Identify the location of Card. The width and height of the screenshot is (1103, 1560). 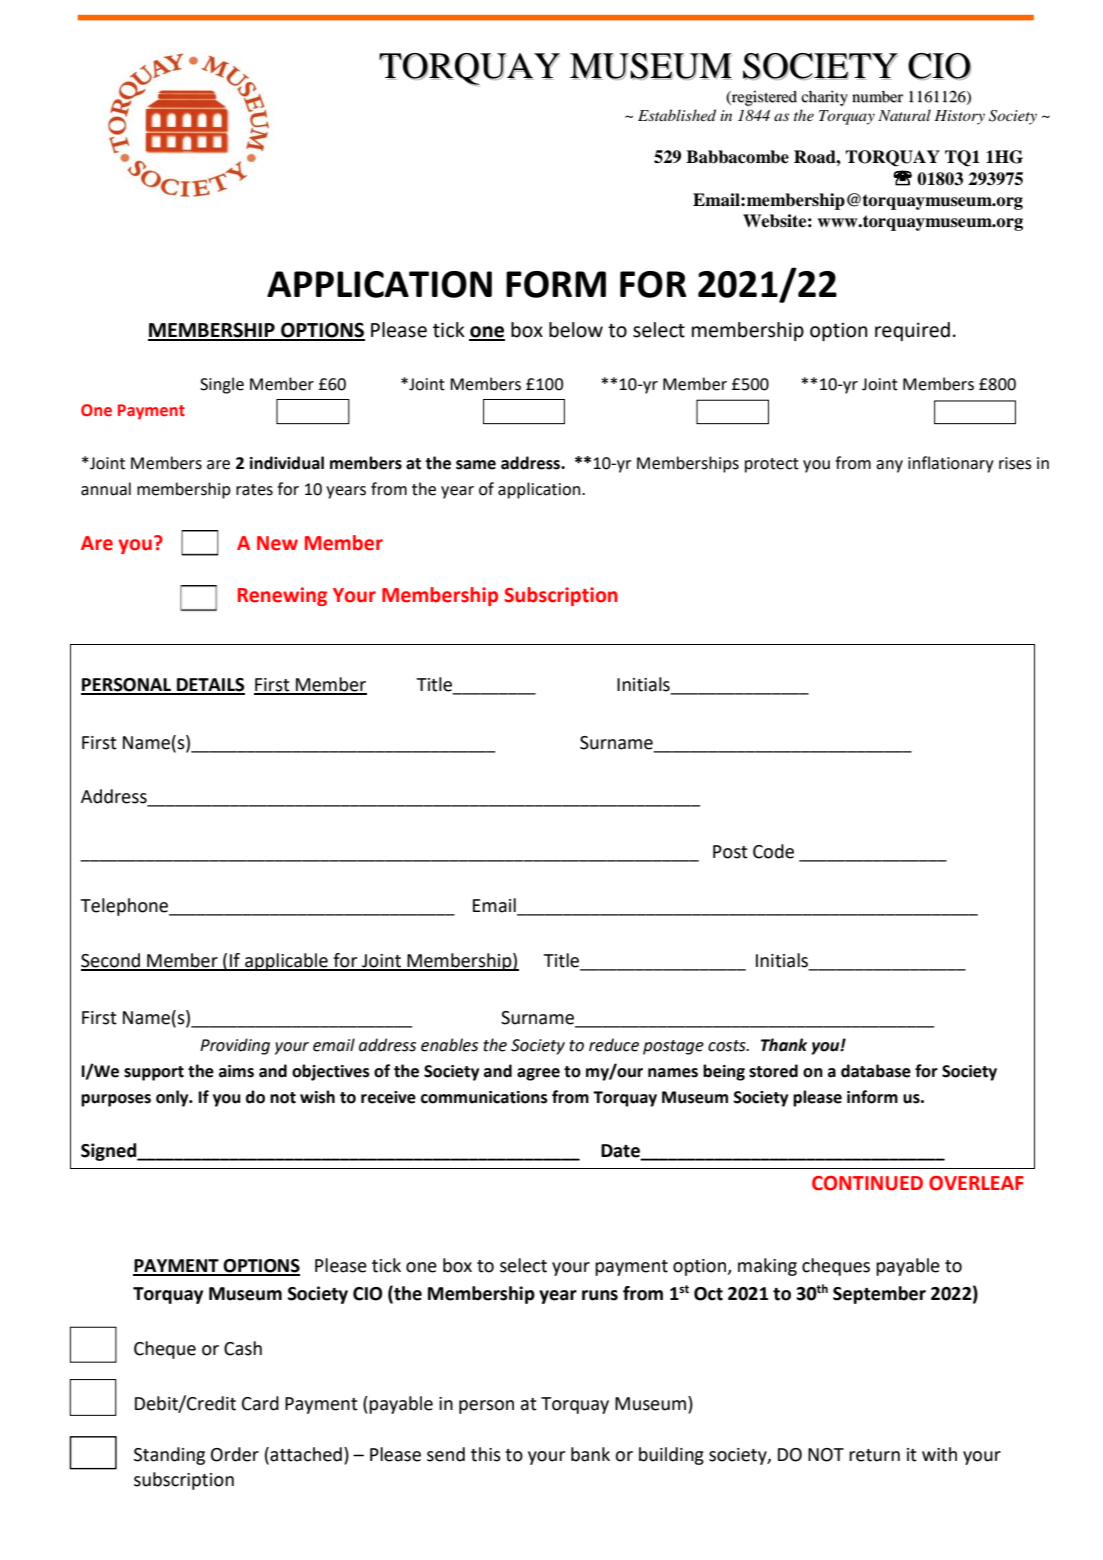
(260, 1403).
